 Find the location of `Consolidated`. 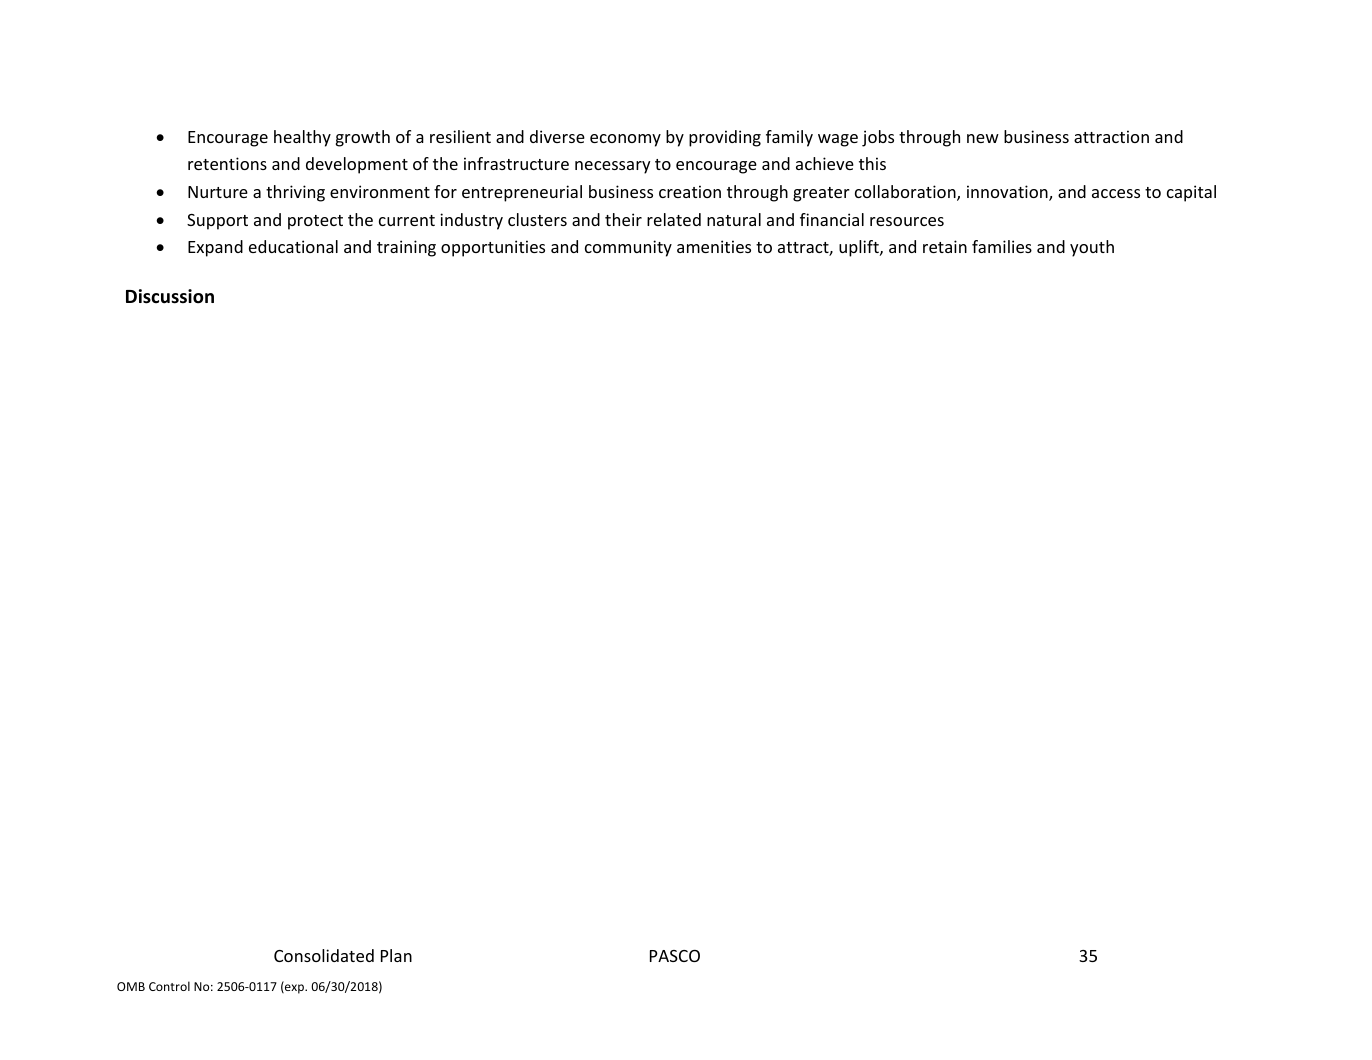

Consolidated is located at coordinates (324, 955).
